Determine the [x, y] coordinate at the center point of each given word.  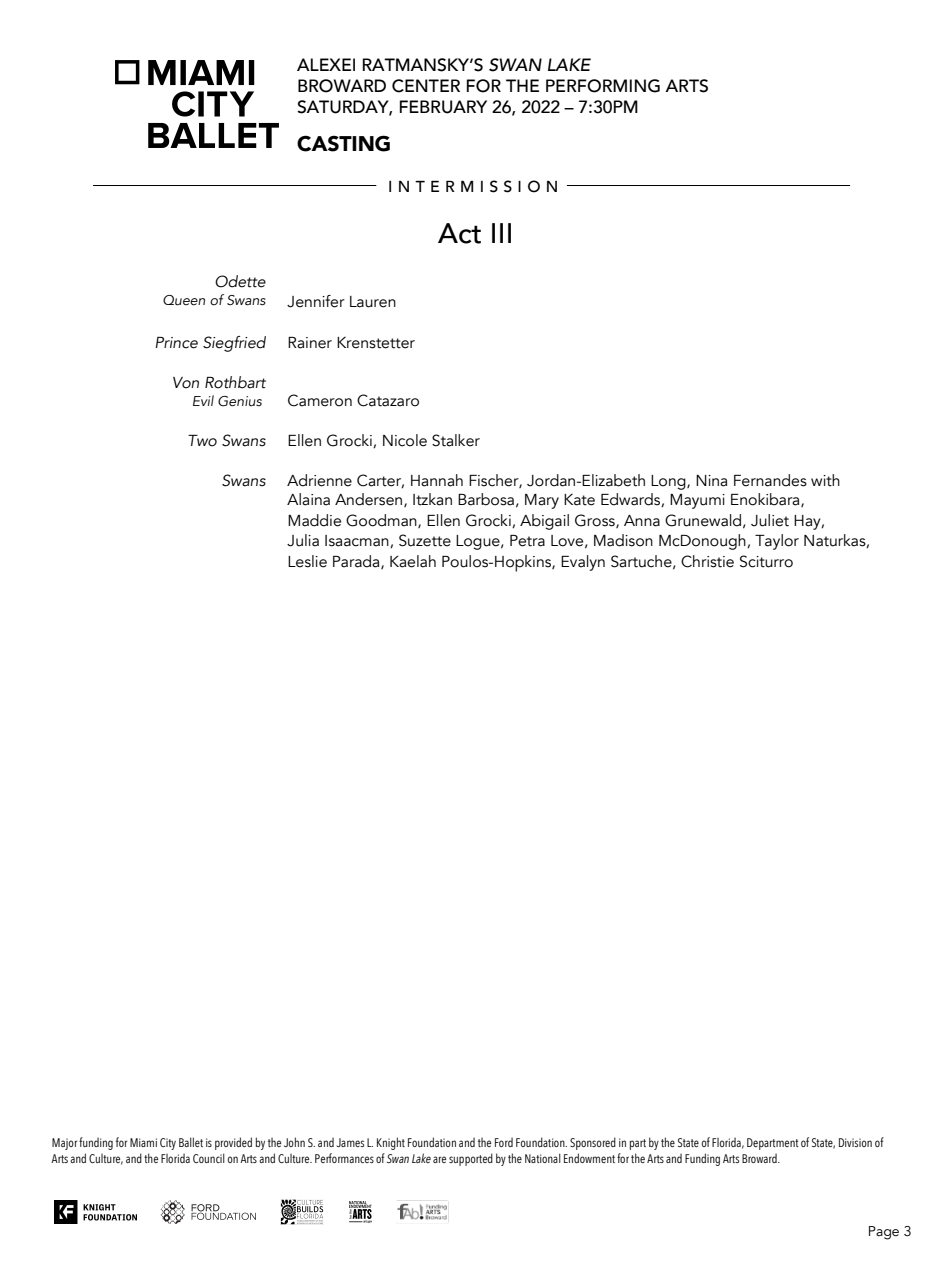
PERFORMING [603, 86]
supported [471, 1159]
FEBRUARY [443, 107]
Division [855, 1142]
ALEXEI [326, 64]
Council [209, 1158]
